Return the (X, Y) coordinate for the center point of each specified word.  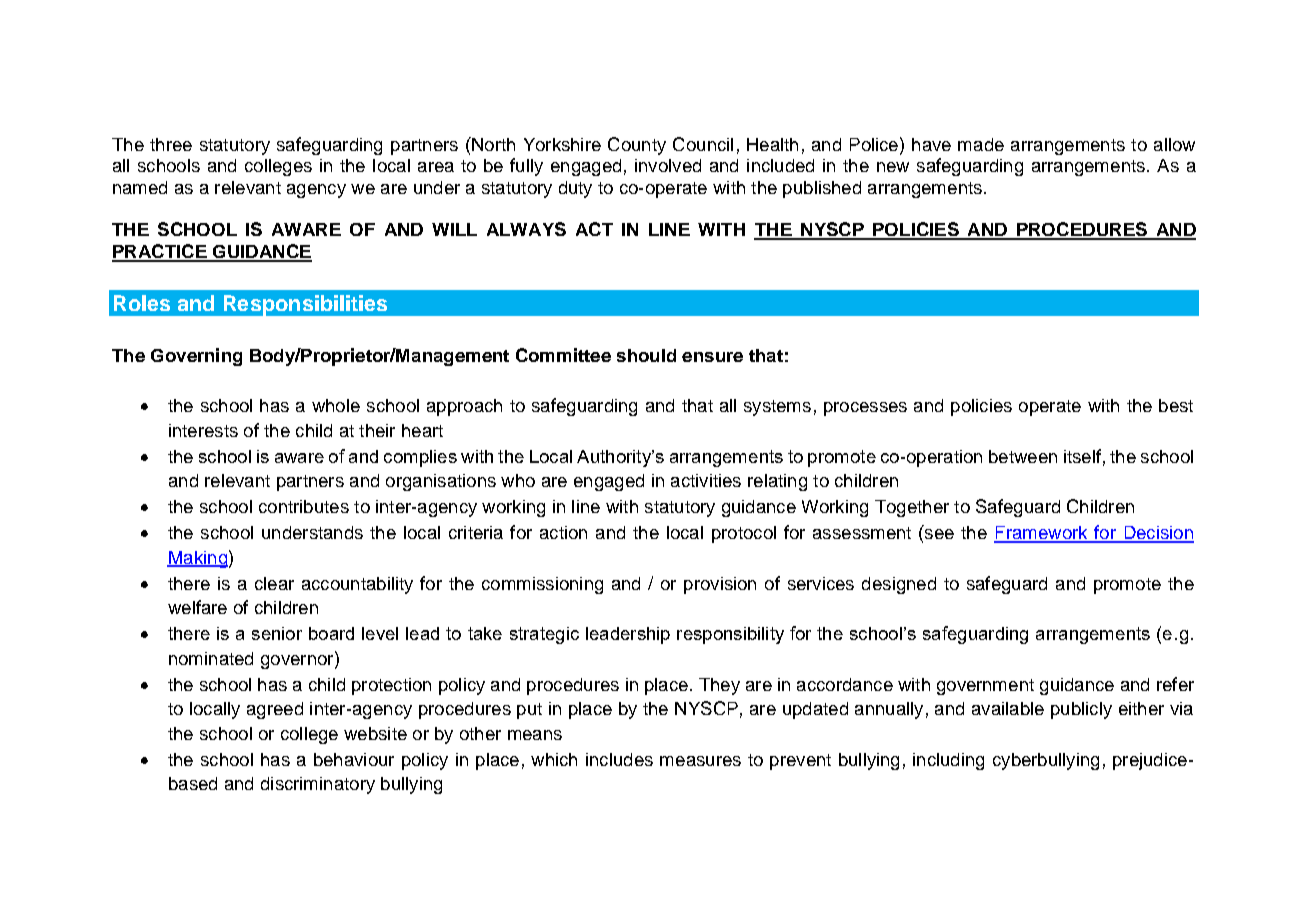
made (981, 144)
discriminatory (318, 785)
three (171, 144)
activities (706, 480)
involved (668, 165)
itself (1082, 456)
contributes (304, 506)
